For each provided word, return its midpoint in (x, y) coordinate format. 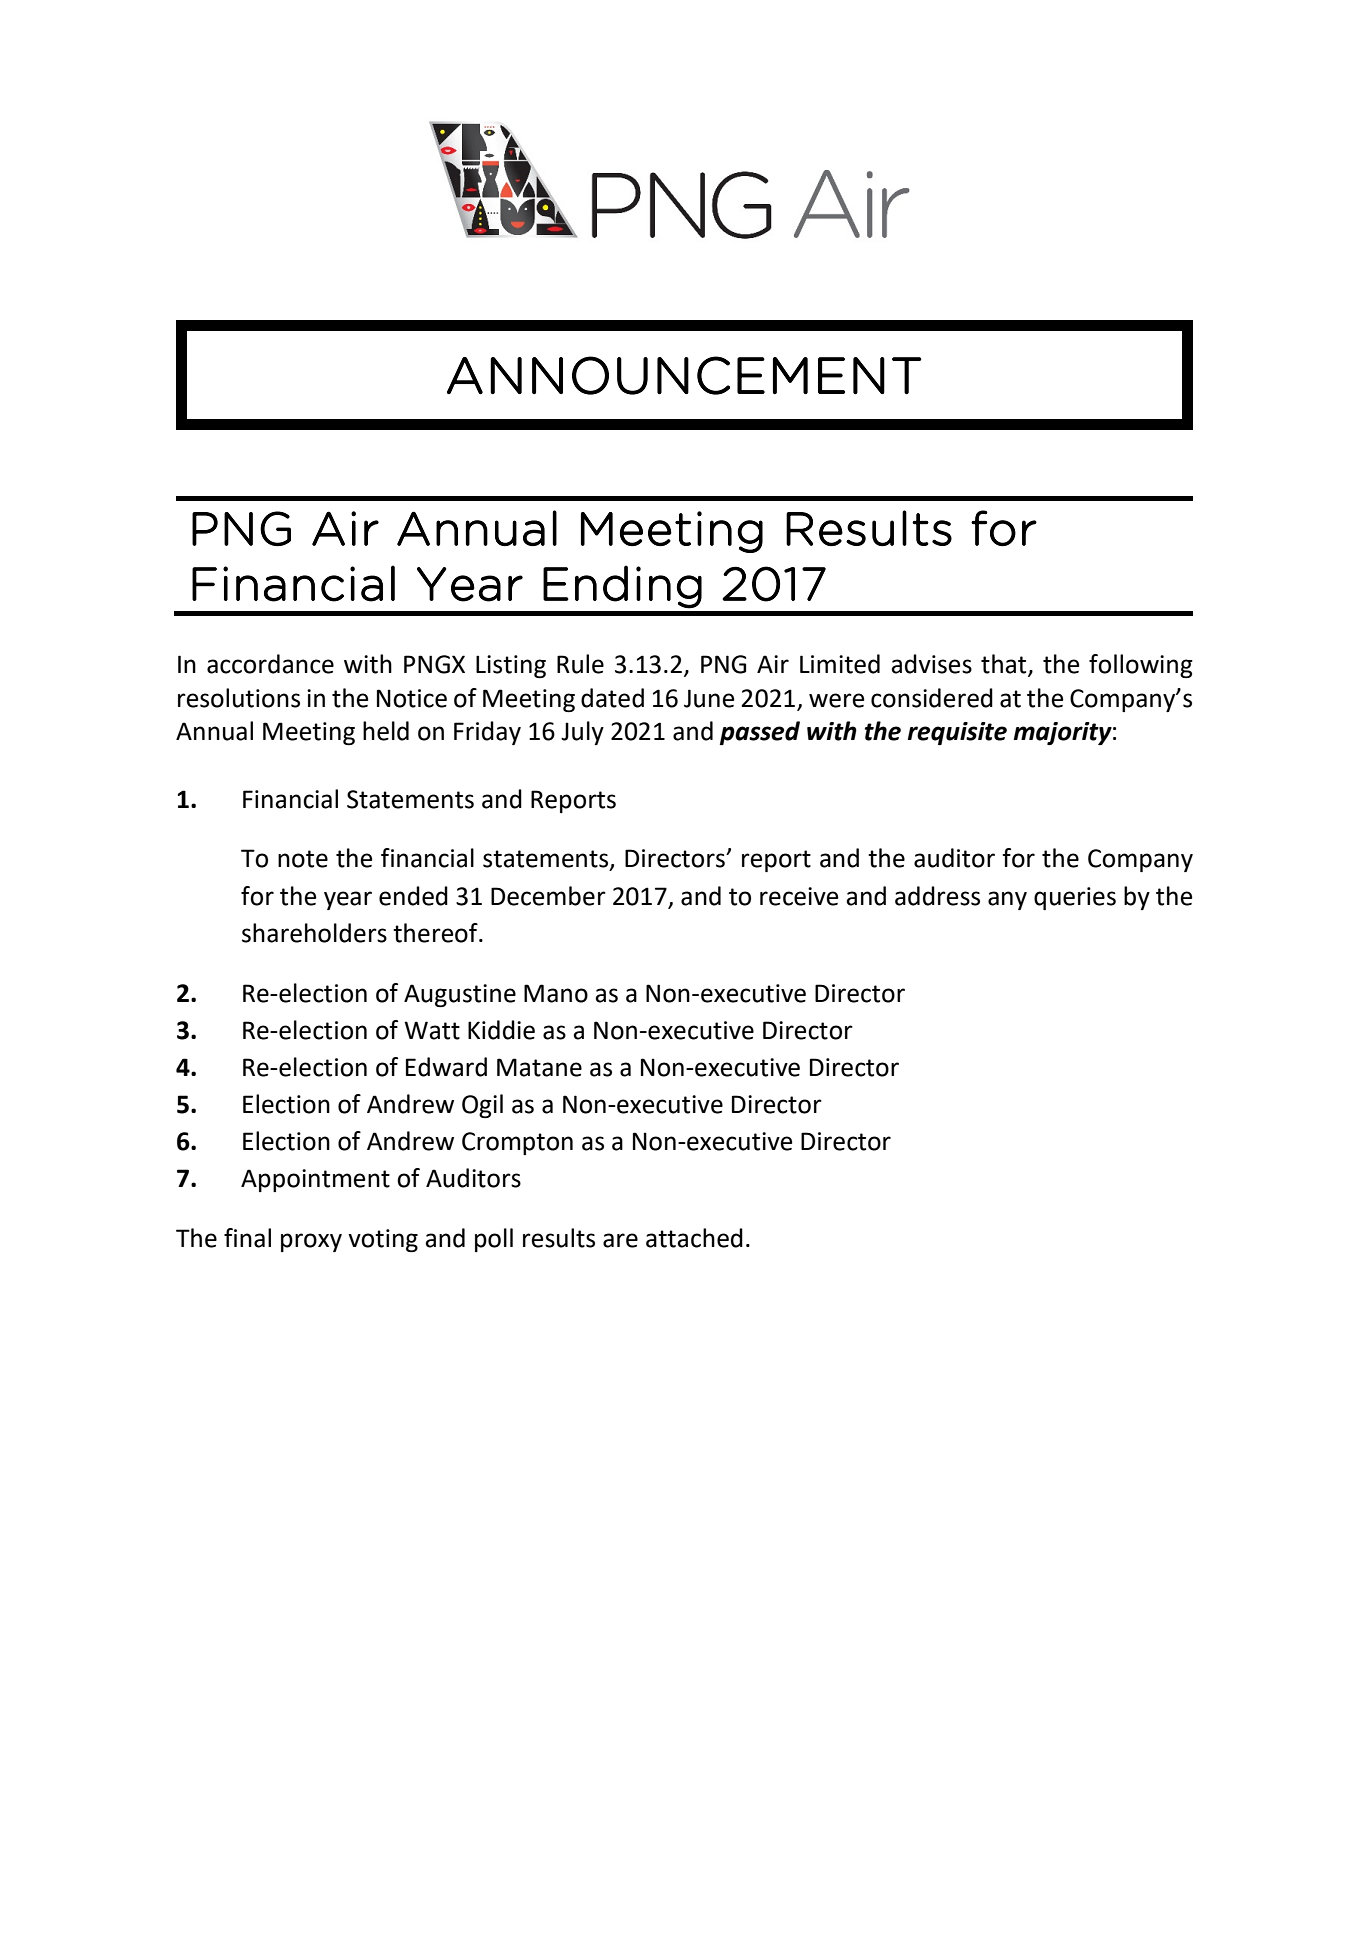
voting (383, 1240)
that (1005, 665)
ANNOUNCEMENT (684, 375)
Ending (622, 587)
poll (494, 1240)
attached (694, 1238)
